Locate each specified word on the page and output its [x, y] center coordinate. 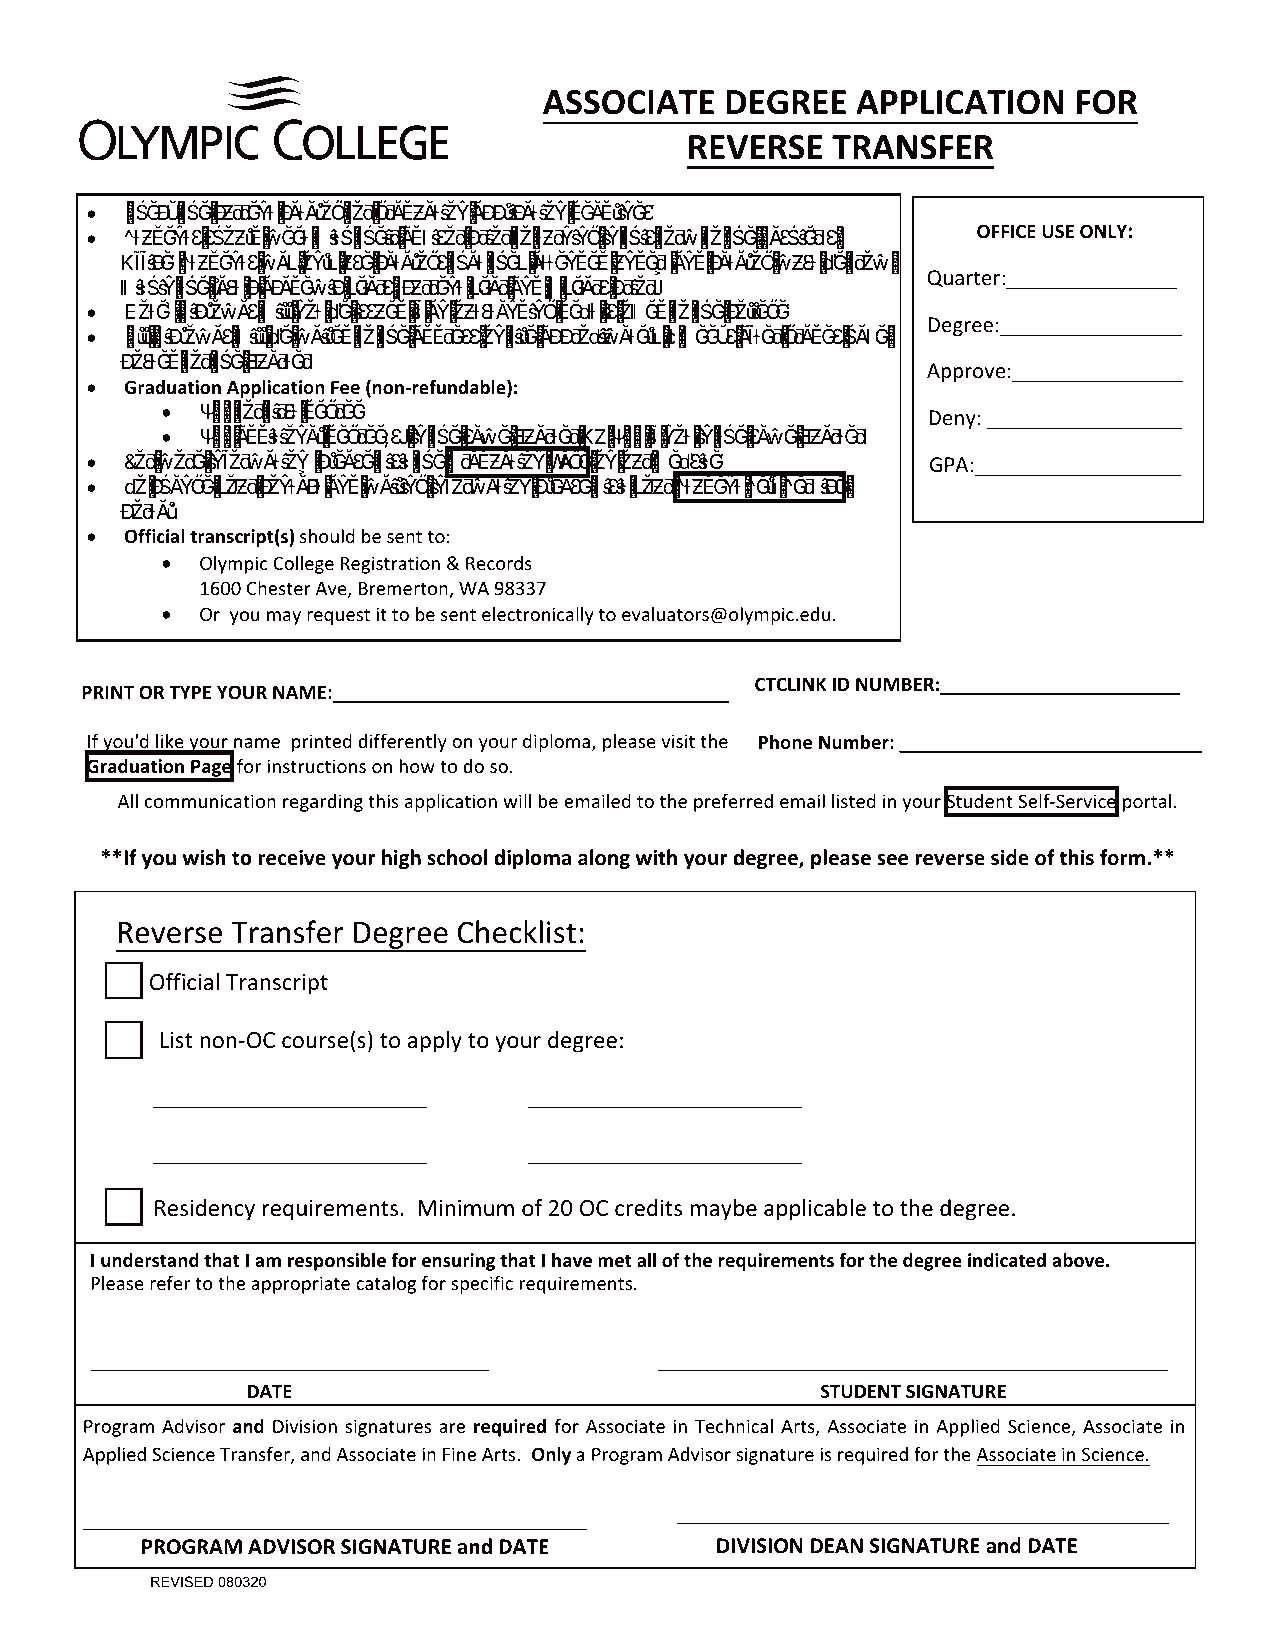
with [656, 857]
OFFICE [1006, 231]
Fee [345, 388]
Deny [952, 419]
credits [648, 1208]
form [1122, 857]
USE [1058, 231]
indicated [1007, 1260]
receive [292, 858]
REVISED [182, 1581]
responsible [337, 1262]
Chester [279, 588]
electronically [538, 616]
